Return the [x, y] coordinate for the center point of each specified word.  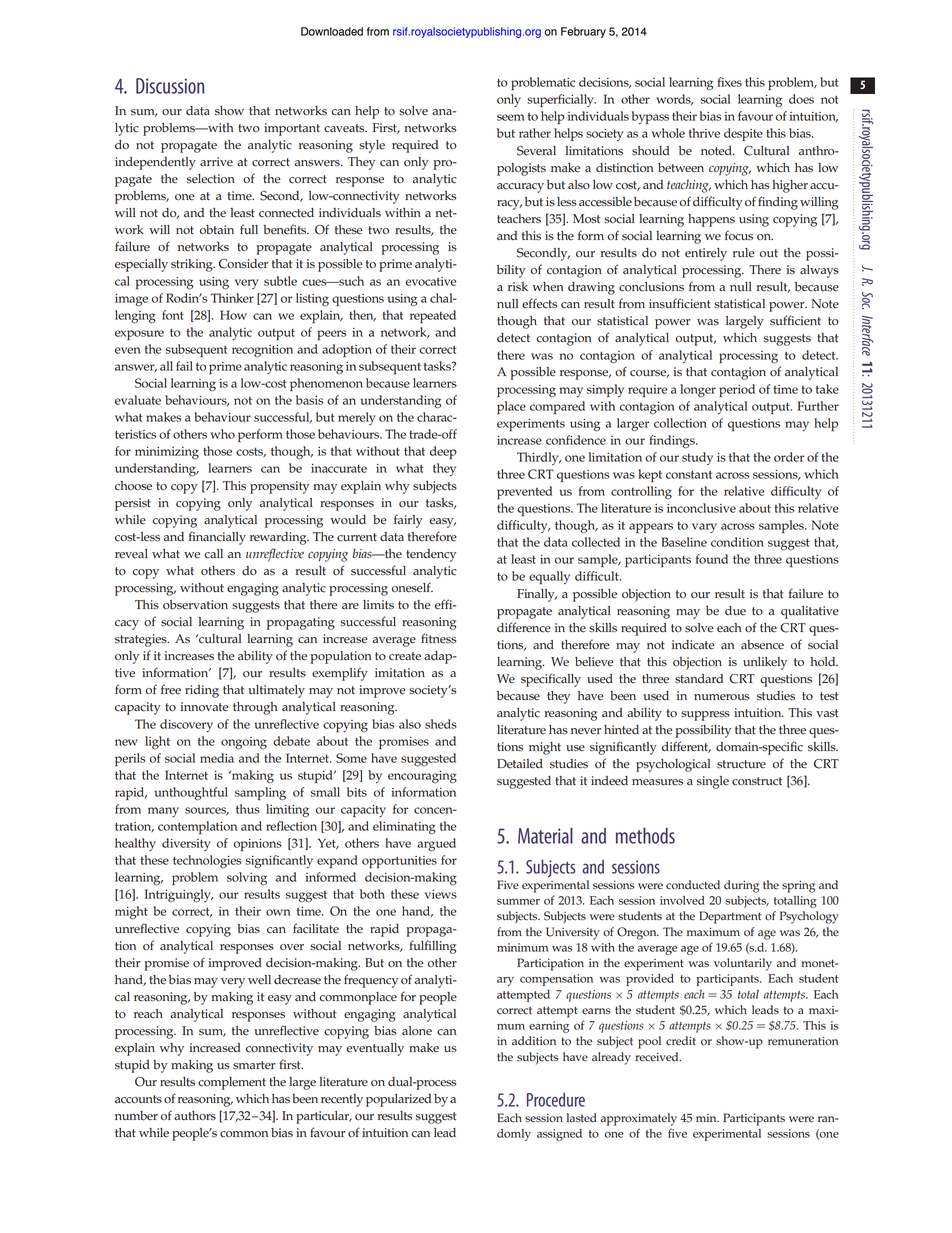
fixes [729, 82]
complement [232, 1083]
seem [511, 117]
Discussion [170, 86]
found [712, 559]
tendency [431, 555]
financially [217, 538]
